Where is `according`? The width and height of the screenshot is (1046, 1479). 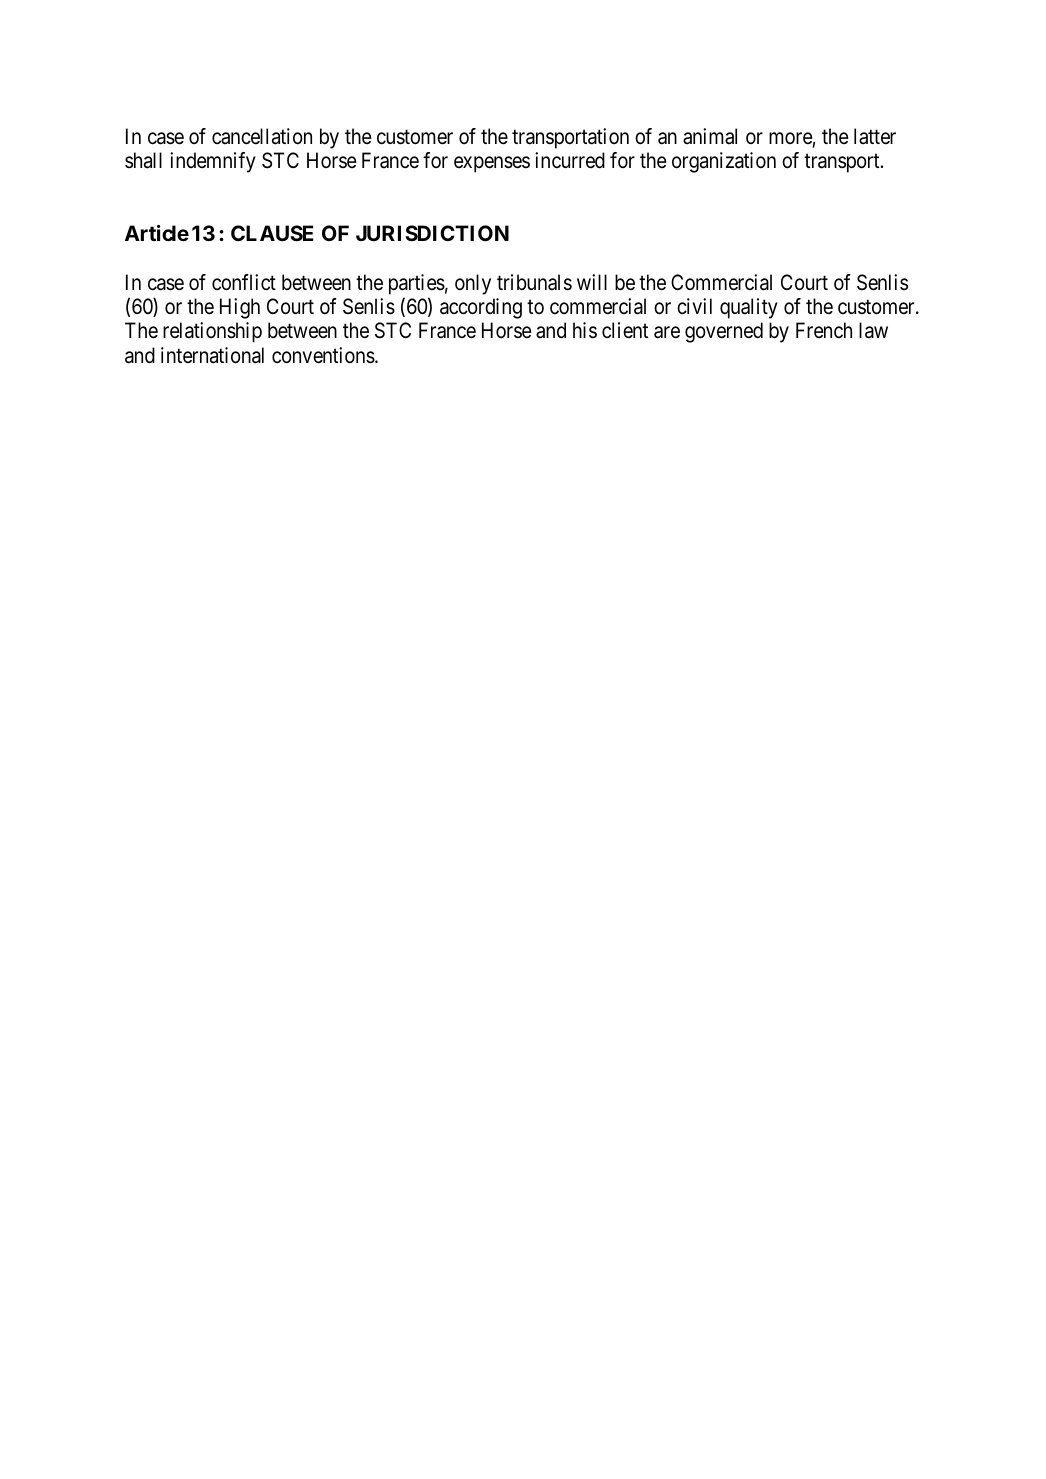 according is located at coordinates (481, 308).
